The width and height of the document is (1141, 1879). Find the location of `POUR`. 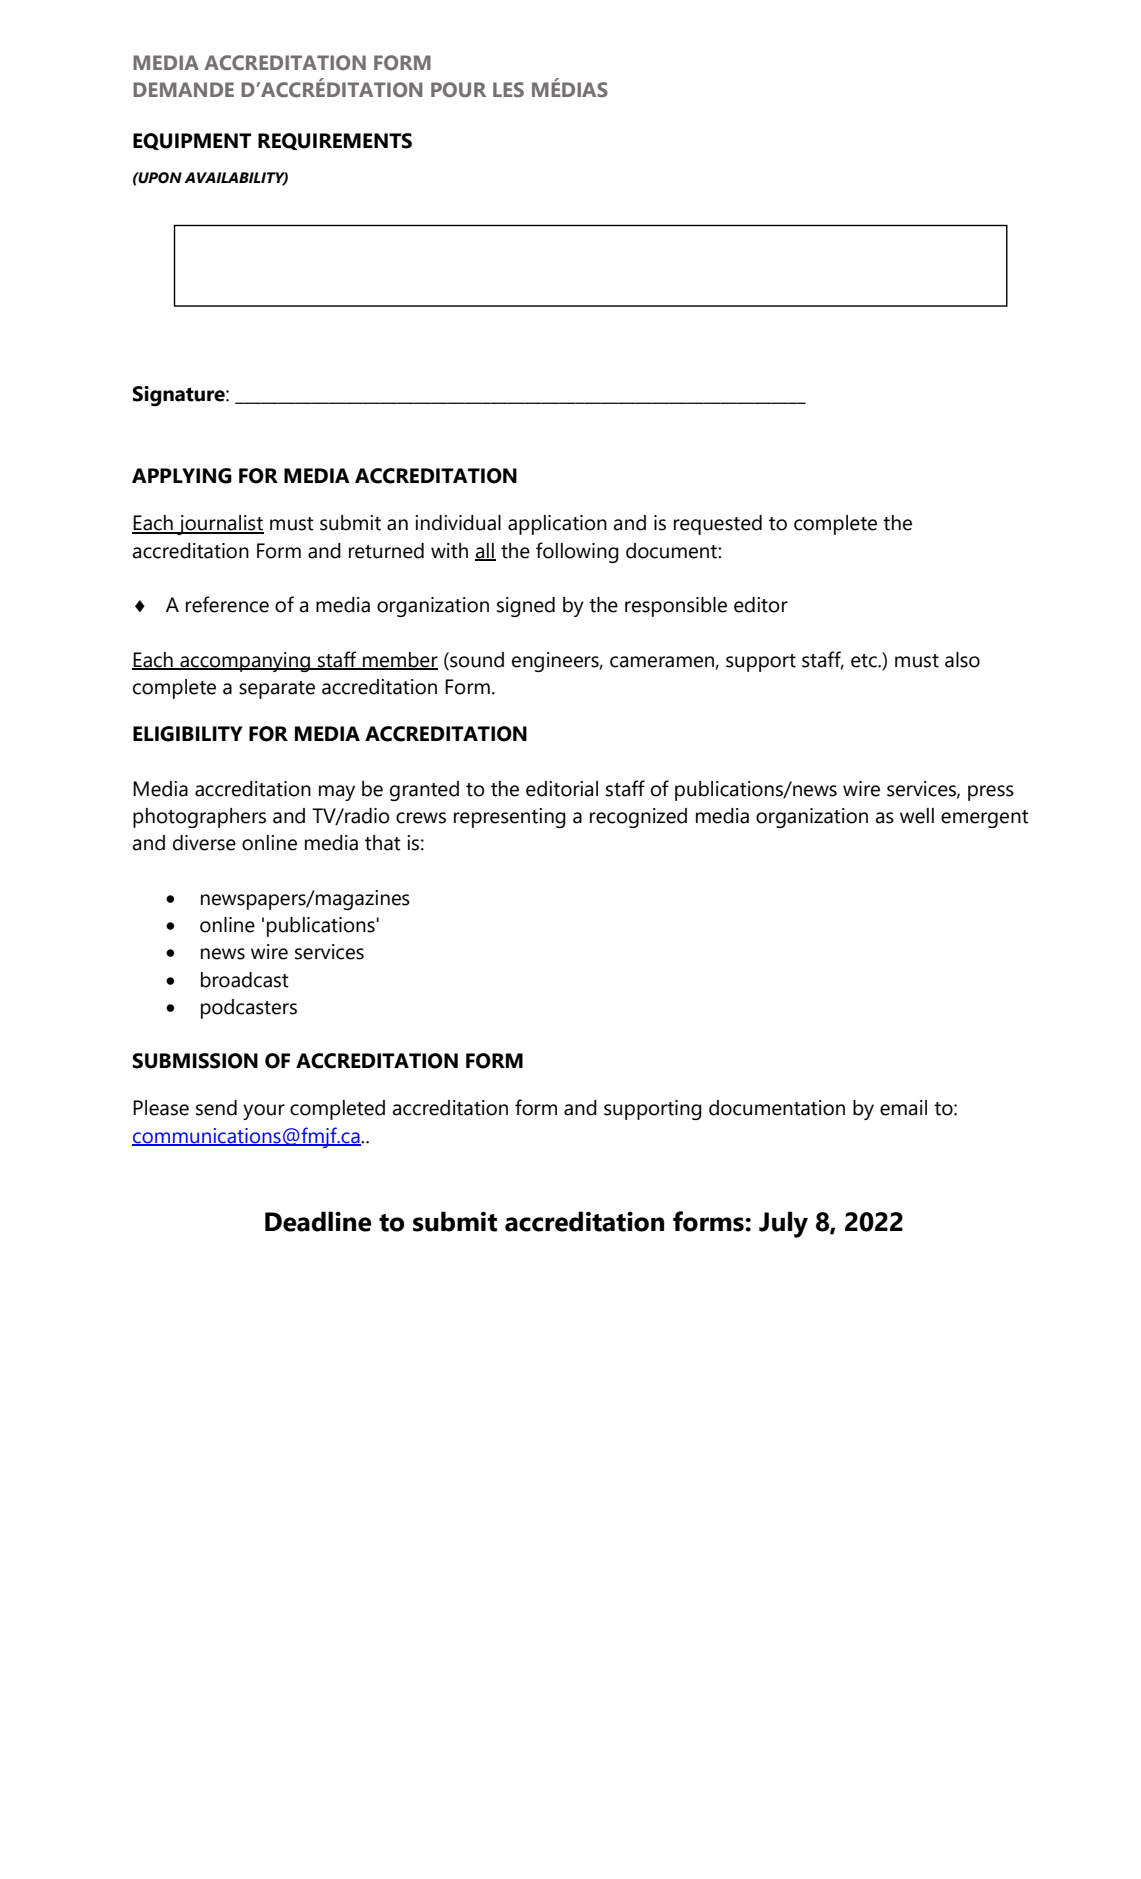

POUR is located at coordinates (458, 89).
